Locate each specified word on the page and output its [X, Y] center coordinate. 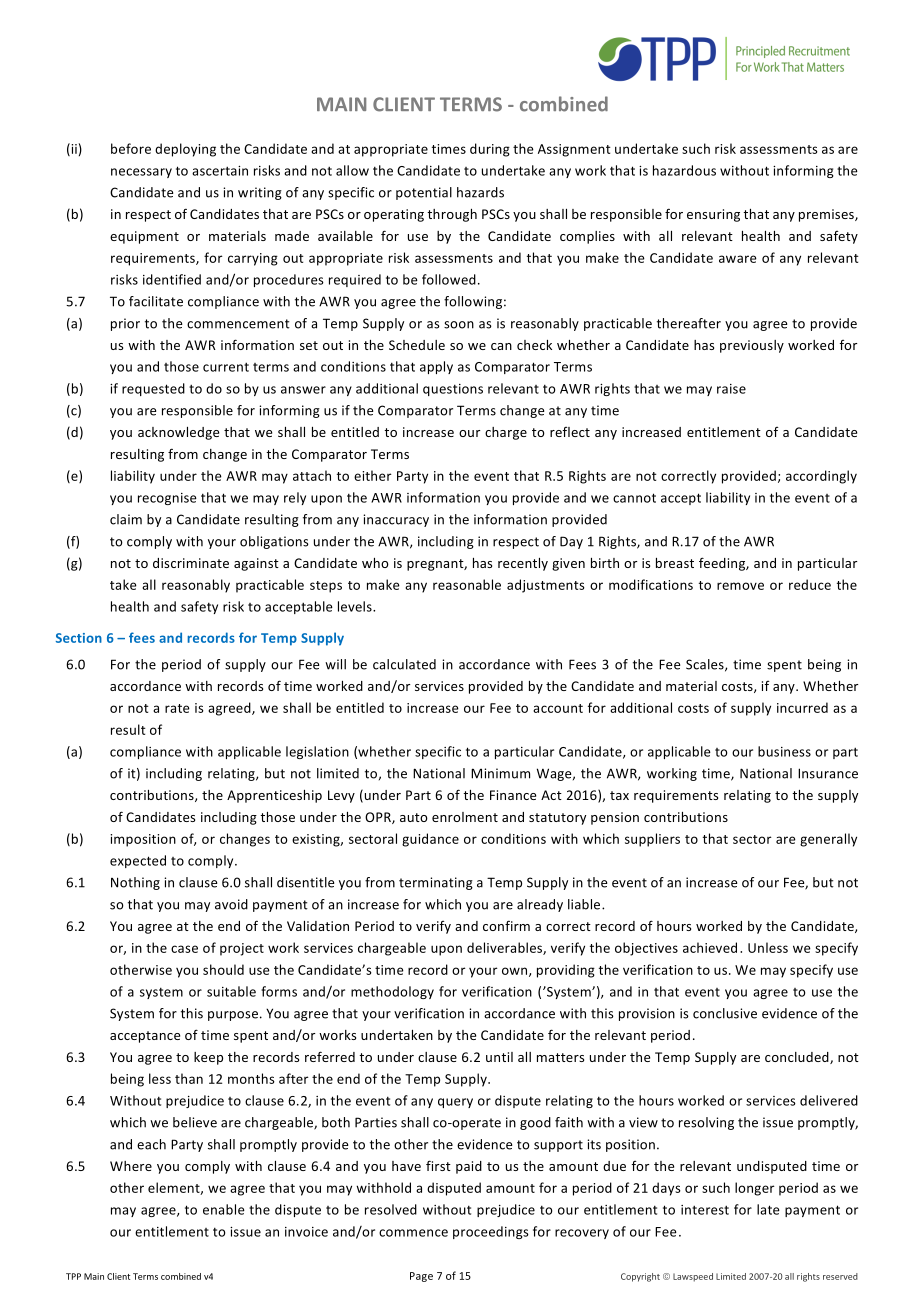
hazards [480, 192]
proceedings [491, 1232]
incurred [802, 707]
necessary [141, 173]
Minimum [500, 773]
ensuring [713, 215]
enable [224, 1209]
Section [79, 638]
